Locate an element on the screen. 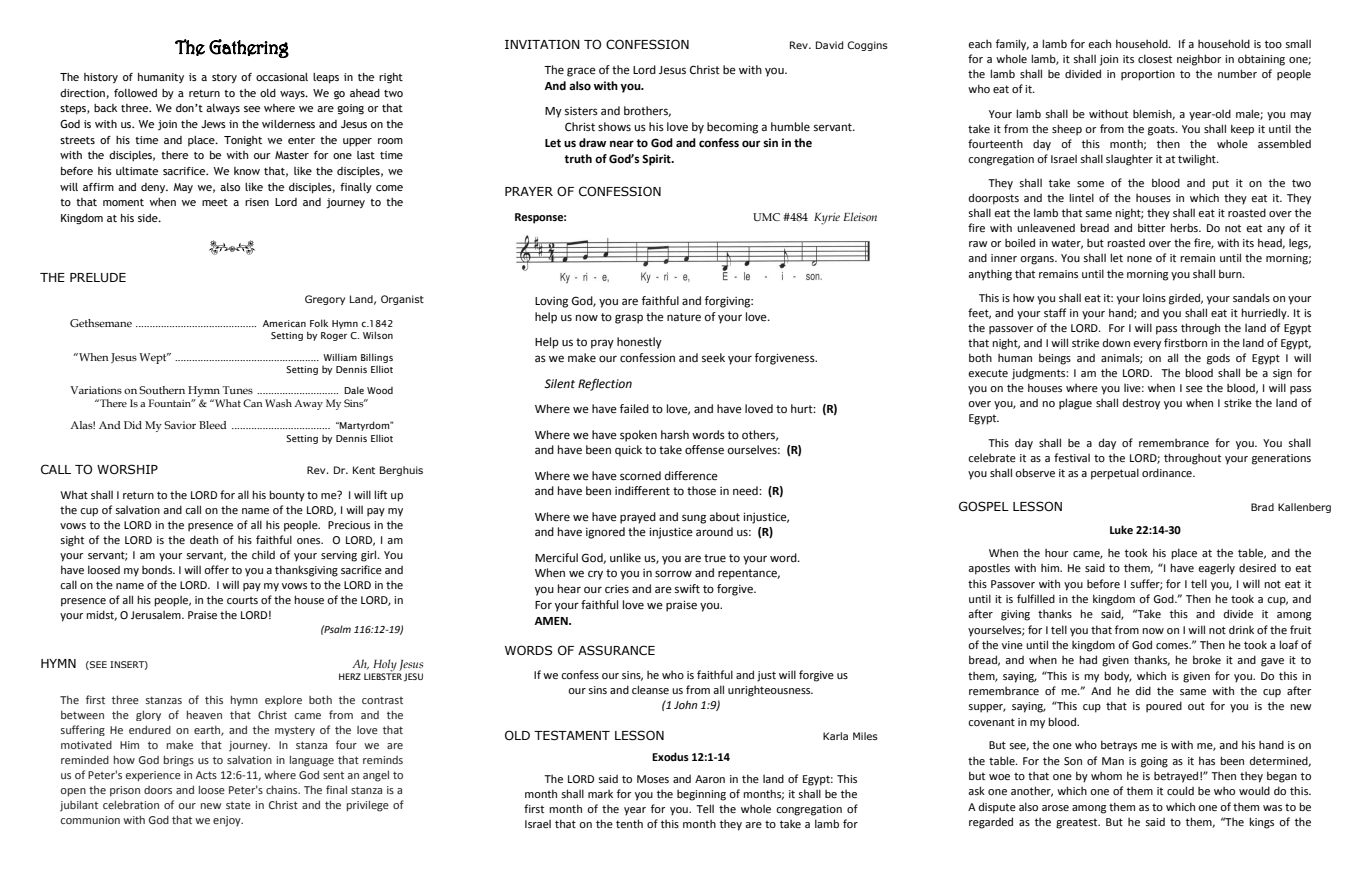 Image resolution: width=1372 pixels, height=887 pixels. state is located at coordinates (238, 805).
